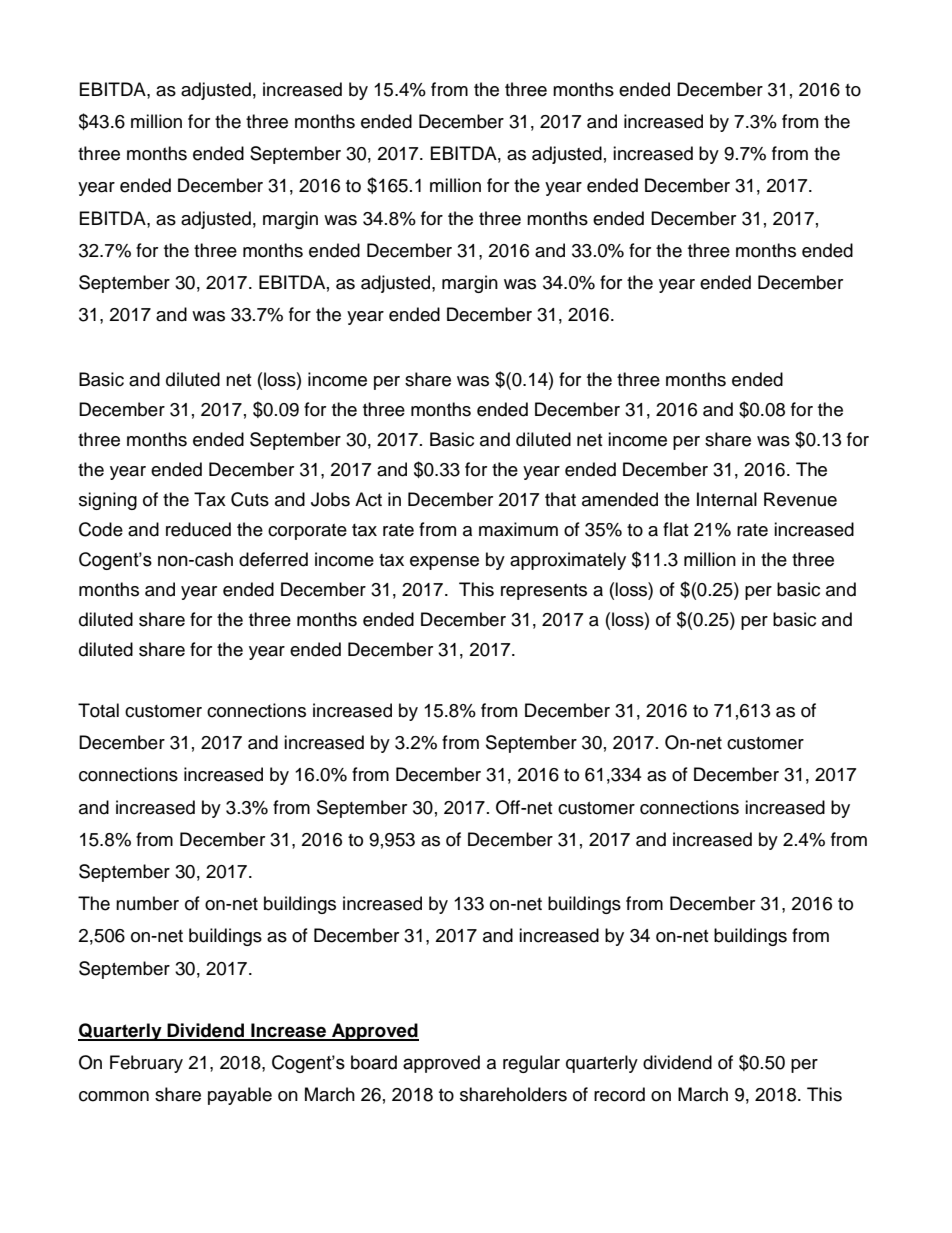  Describe the element at coordinates (568, 561) in the screenshot. I see `approximately` at that location.
